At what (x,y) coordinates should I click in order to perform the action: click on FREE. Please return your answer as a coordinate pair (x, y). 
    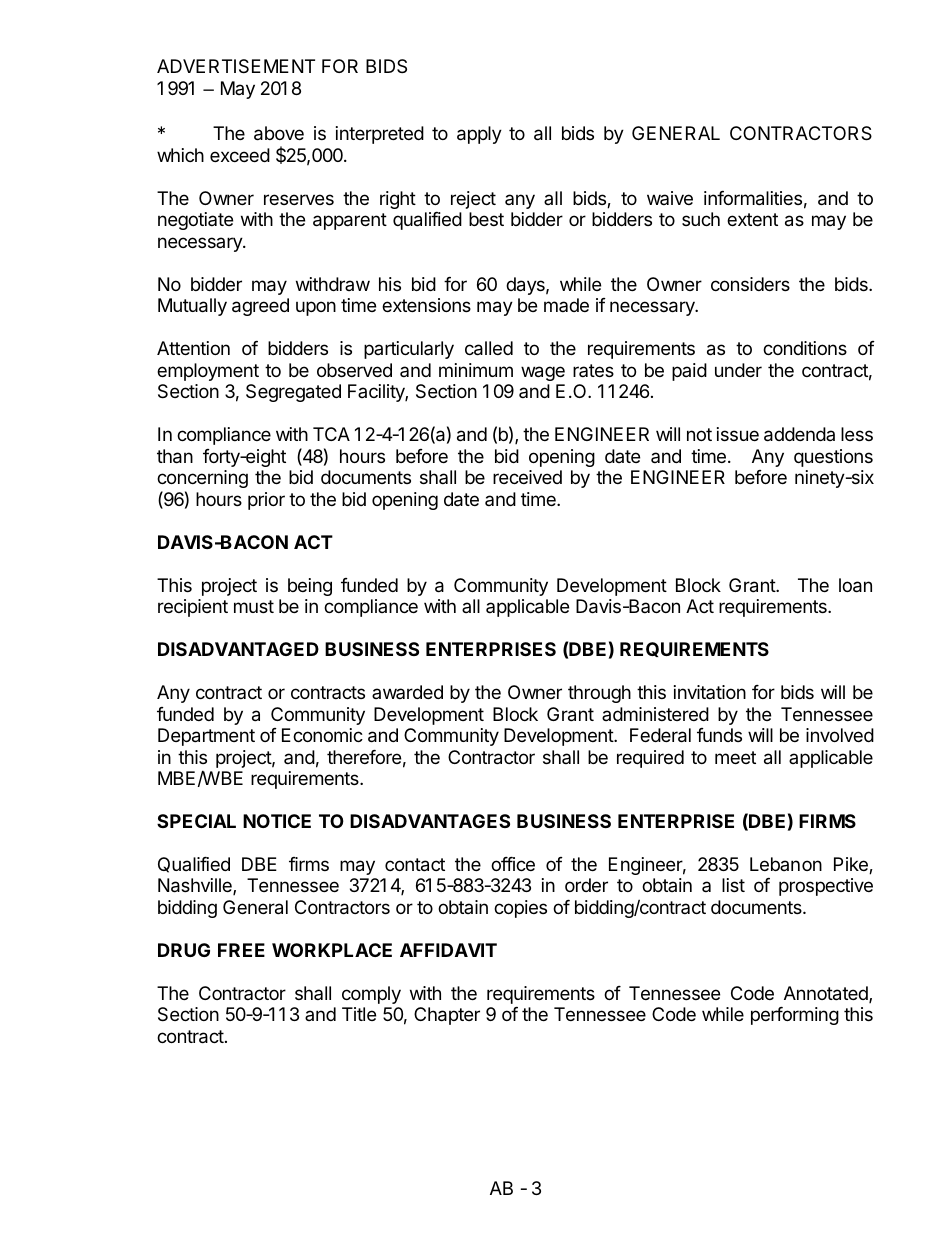
    Looking at the image, I should click on (241, 950).
